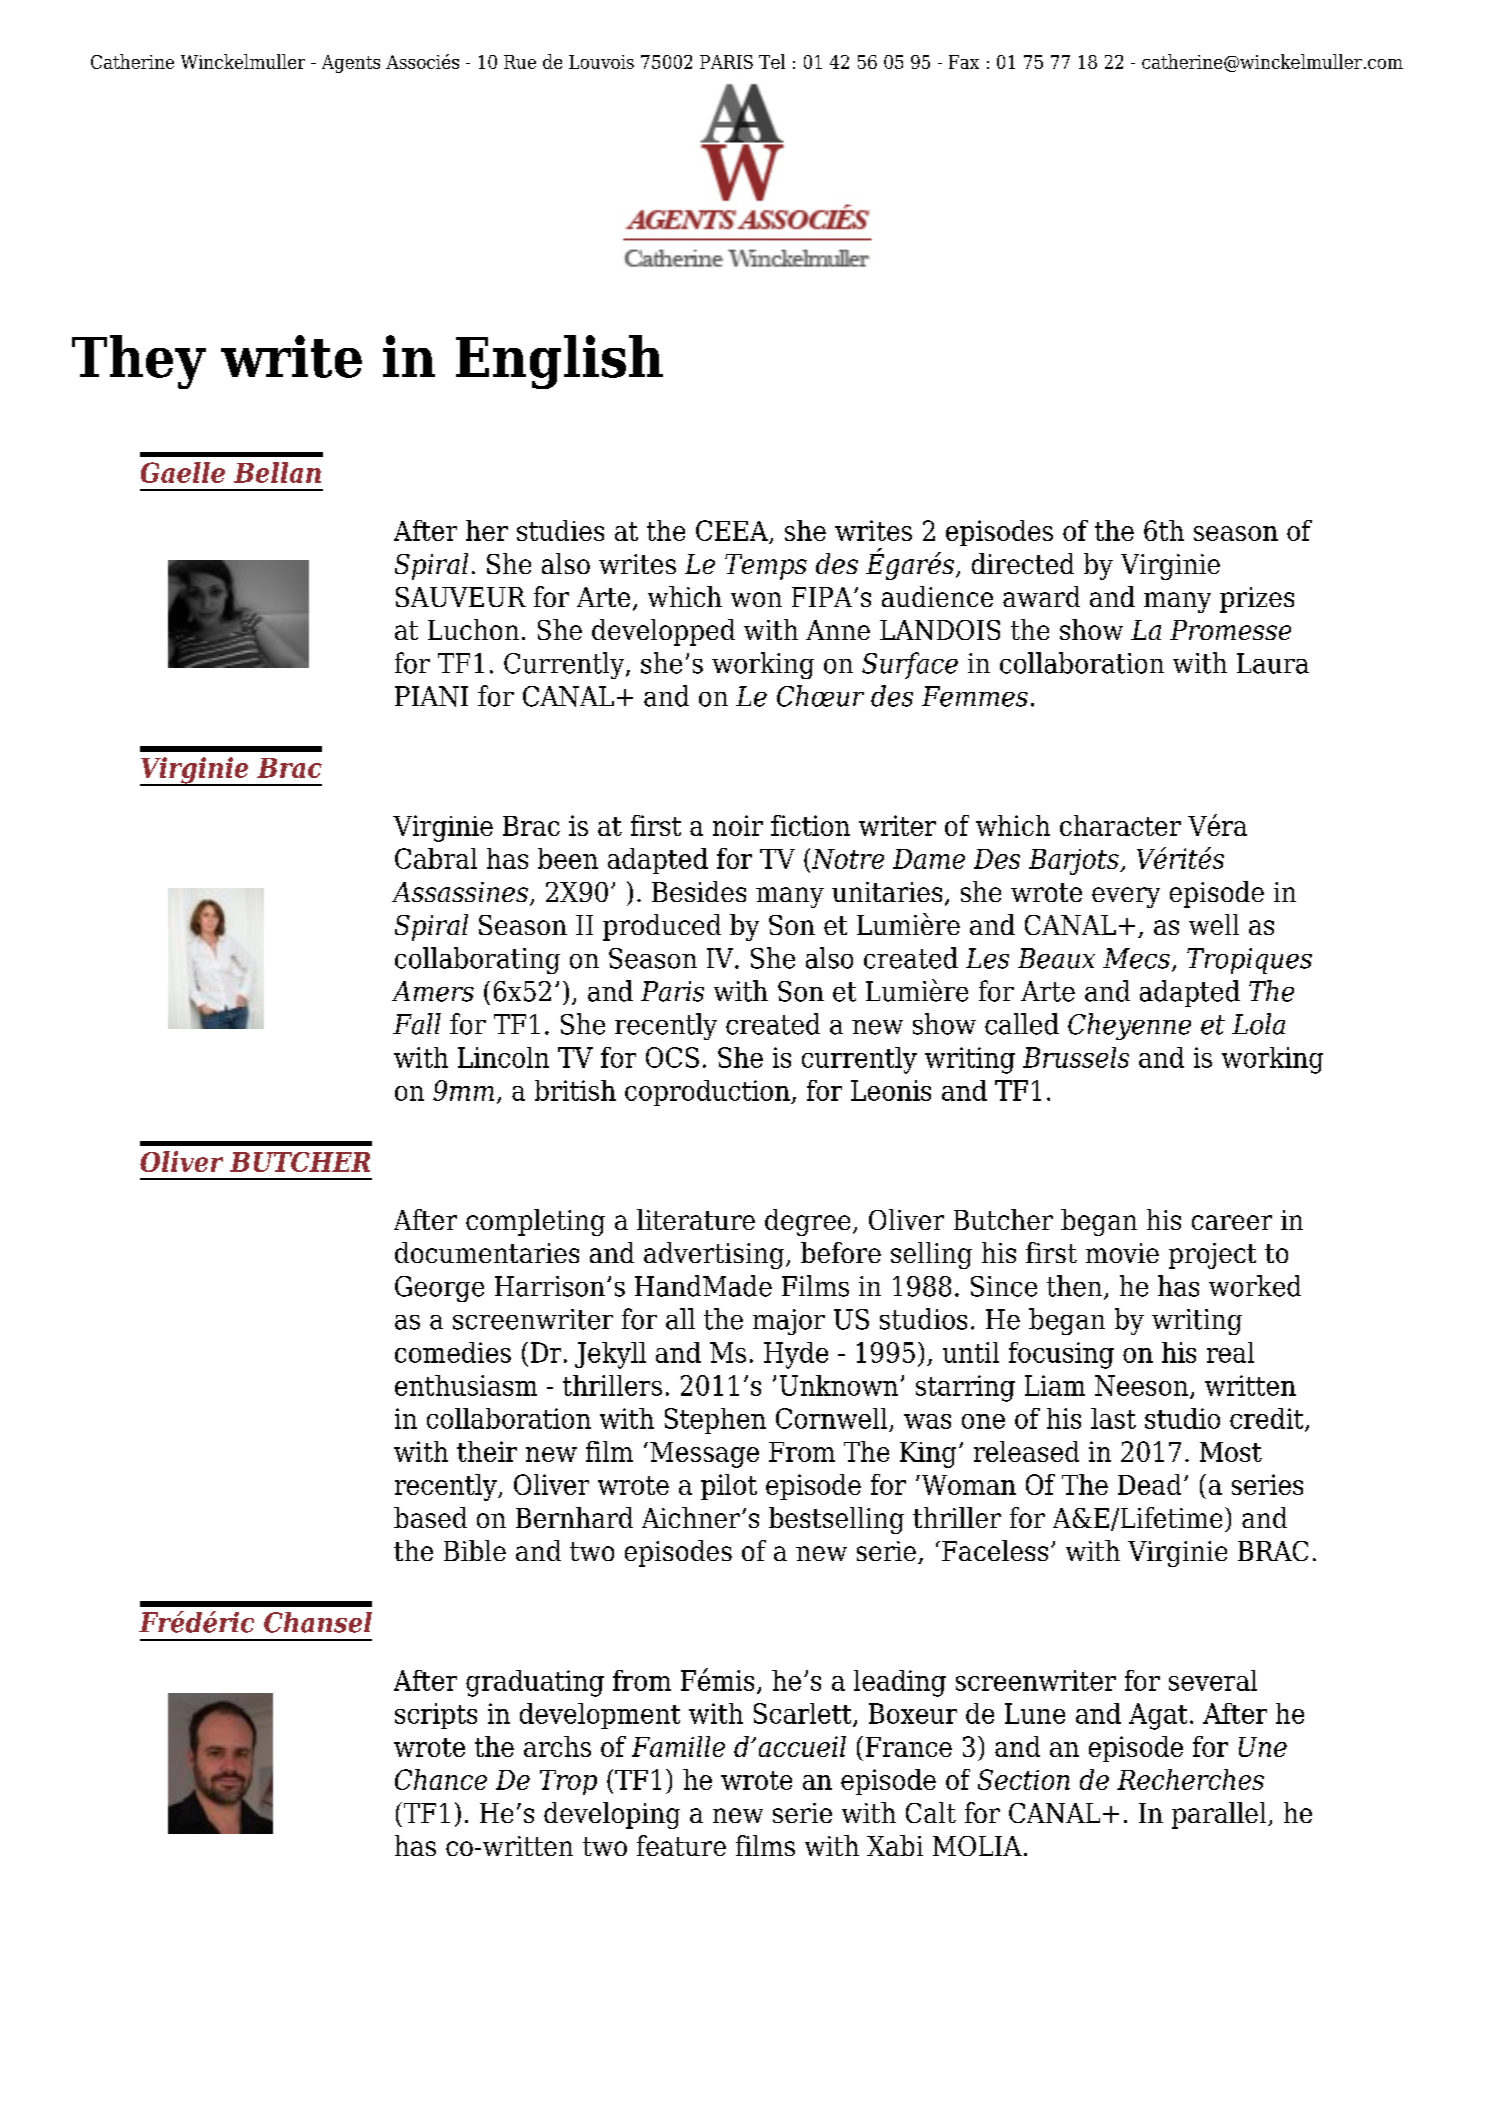 The height and width of the screenshot is (2112, 1493). Describe the element at coordinates (1120, 825) in the screenshot. I see `character` at that location.
